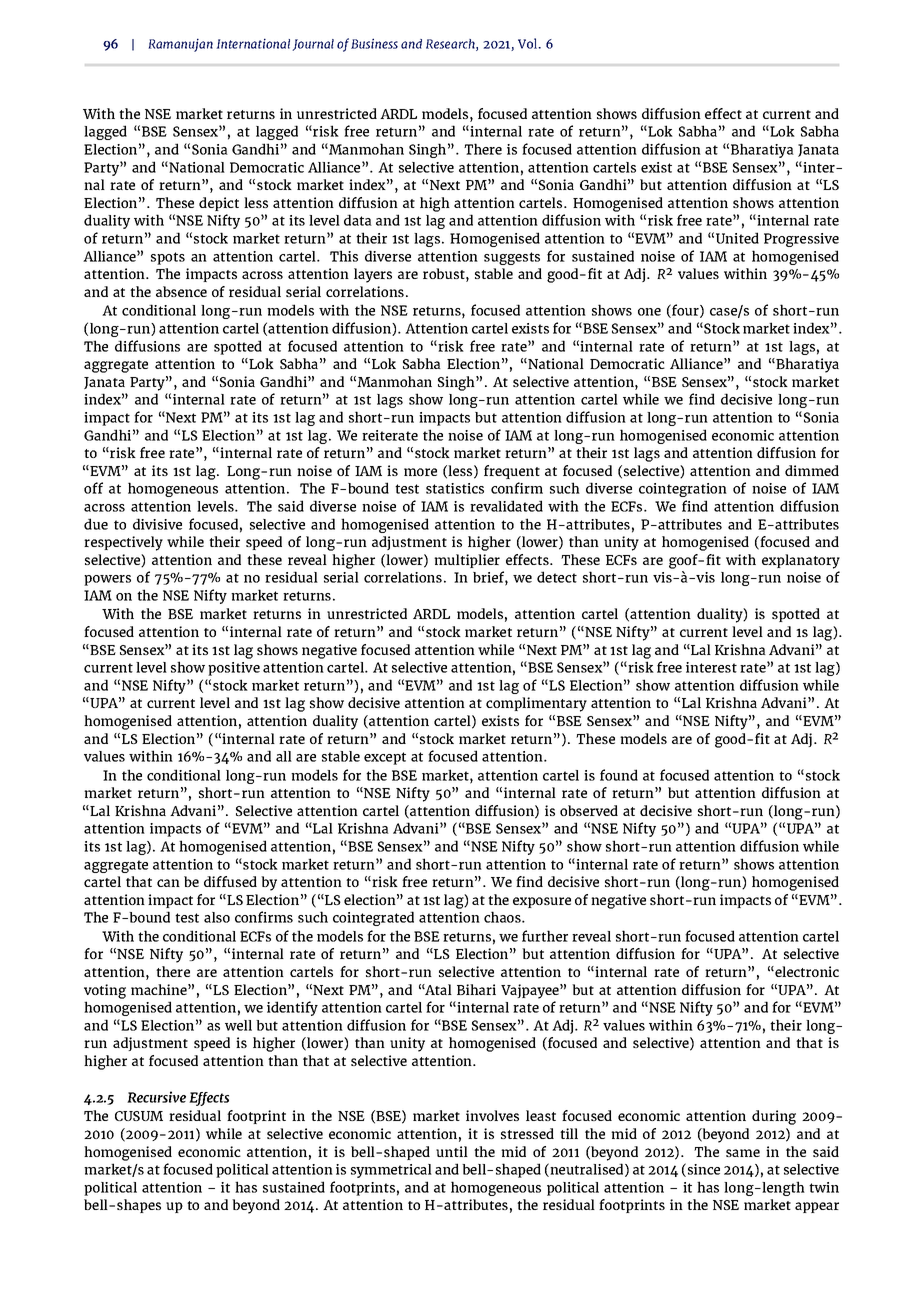 This screenshot has width=924, height=1308. What do you see at coordinates (743, 1153) in the screenshot?
I see `same` at bounding box center [743, 1153].
